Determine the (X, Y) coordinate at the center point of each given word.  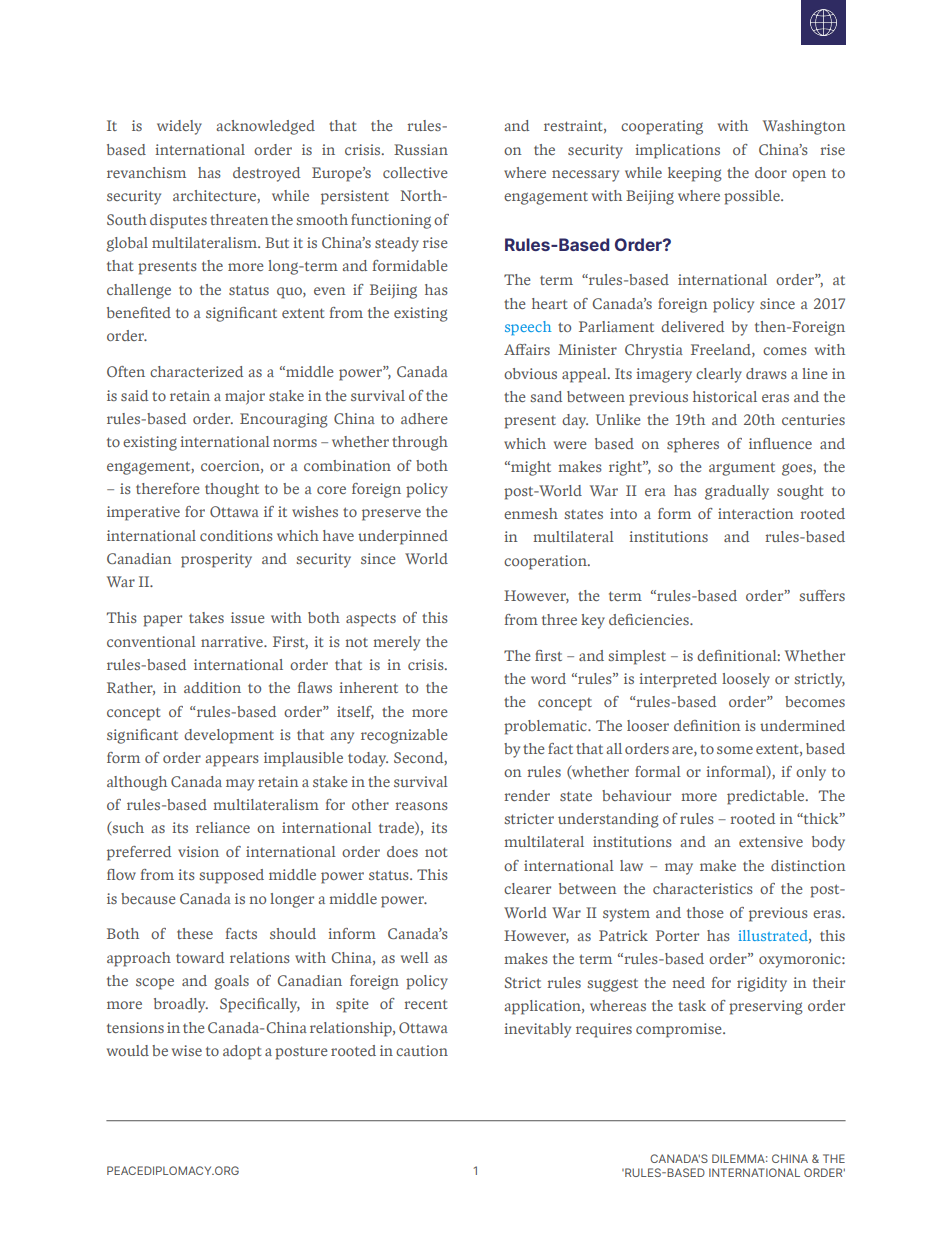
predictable (767, 797)
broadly (181, 1005)
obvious (530, 373)
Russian (421, 149)
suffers (822, 595)
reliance (223, 827)
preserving (766, 1007)
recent (425, 1004)
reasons (421, 806)
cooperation (546, 562)
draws (766, 373)
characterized (196, 371)
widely (179, 127)
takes (206, 617)
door (771, 172)
